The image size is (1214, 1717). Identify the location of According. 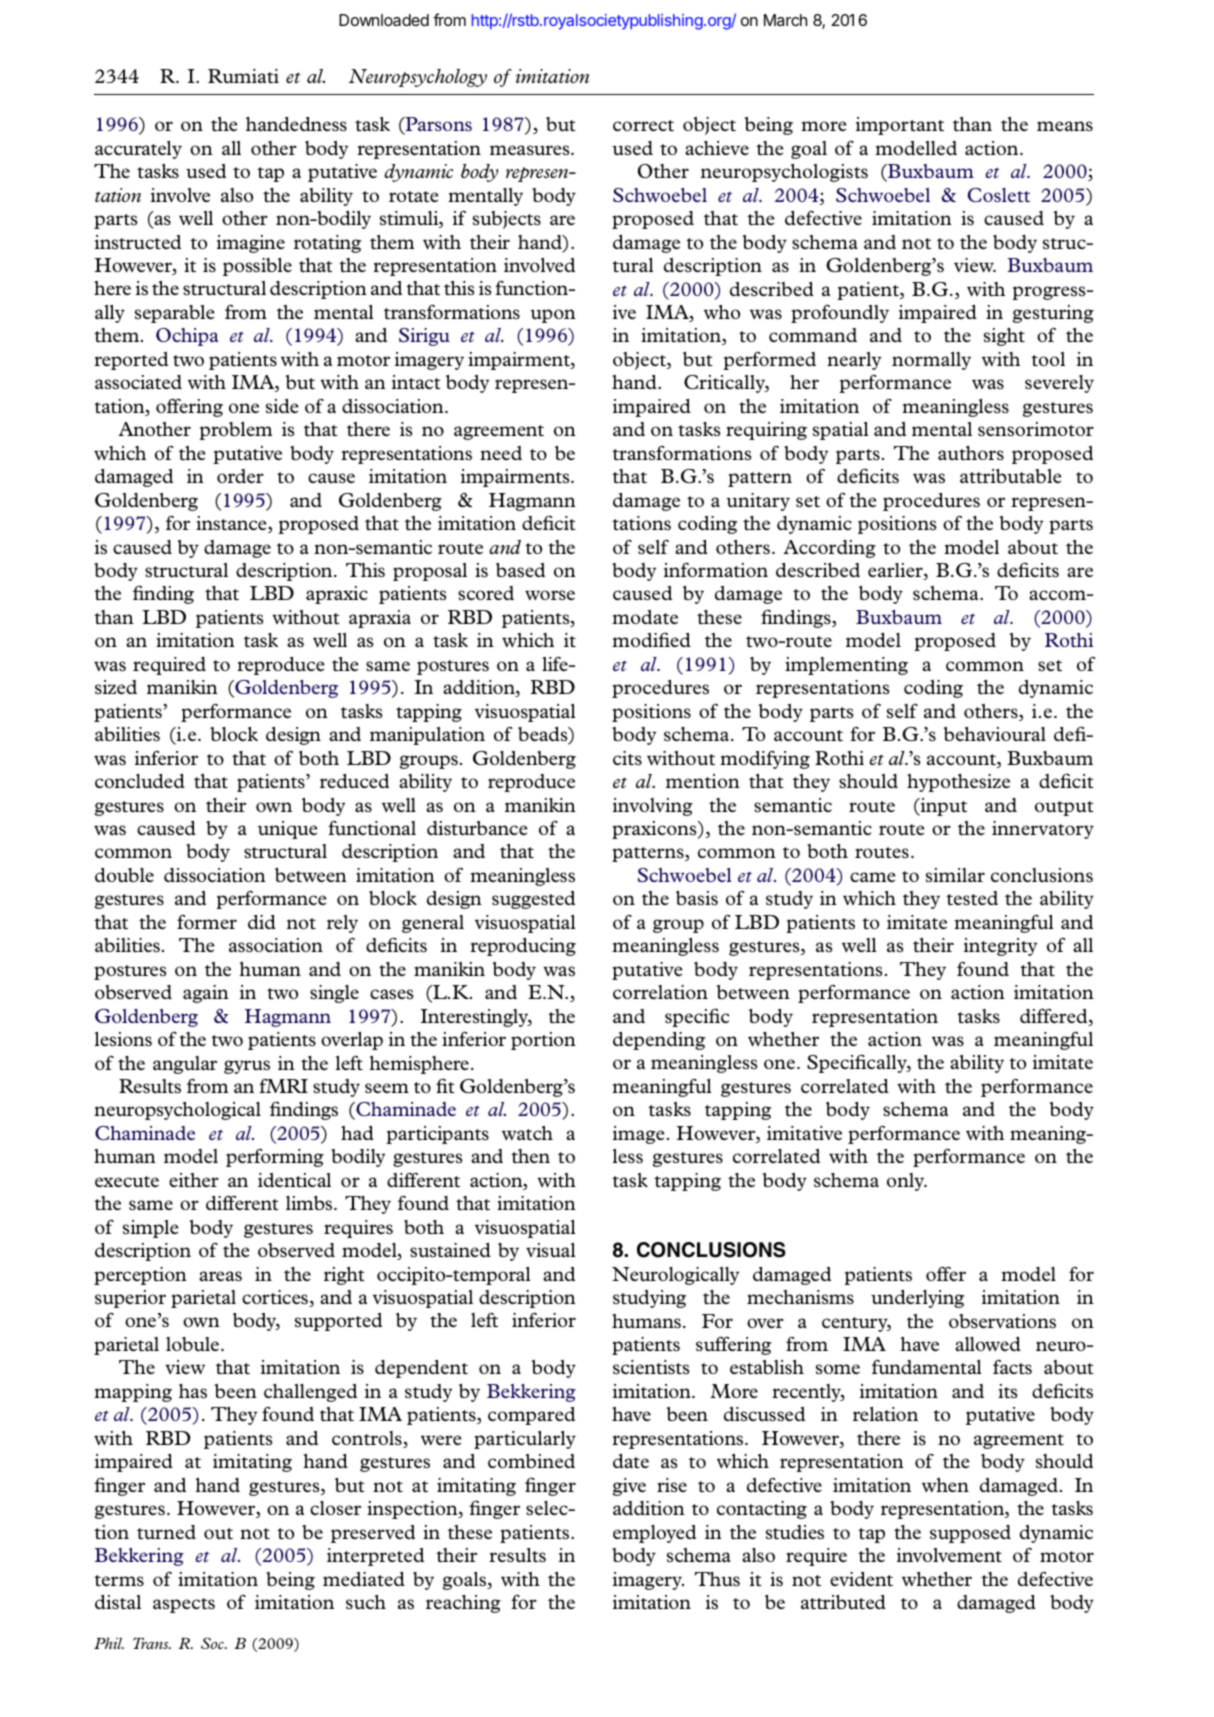
(830, 549).
